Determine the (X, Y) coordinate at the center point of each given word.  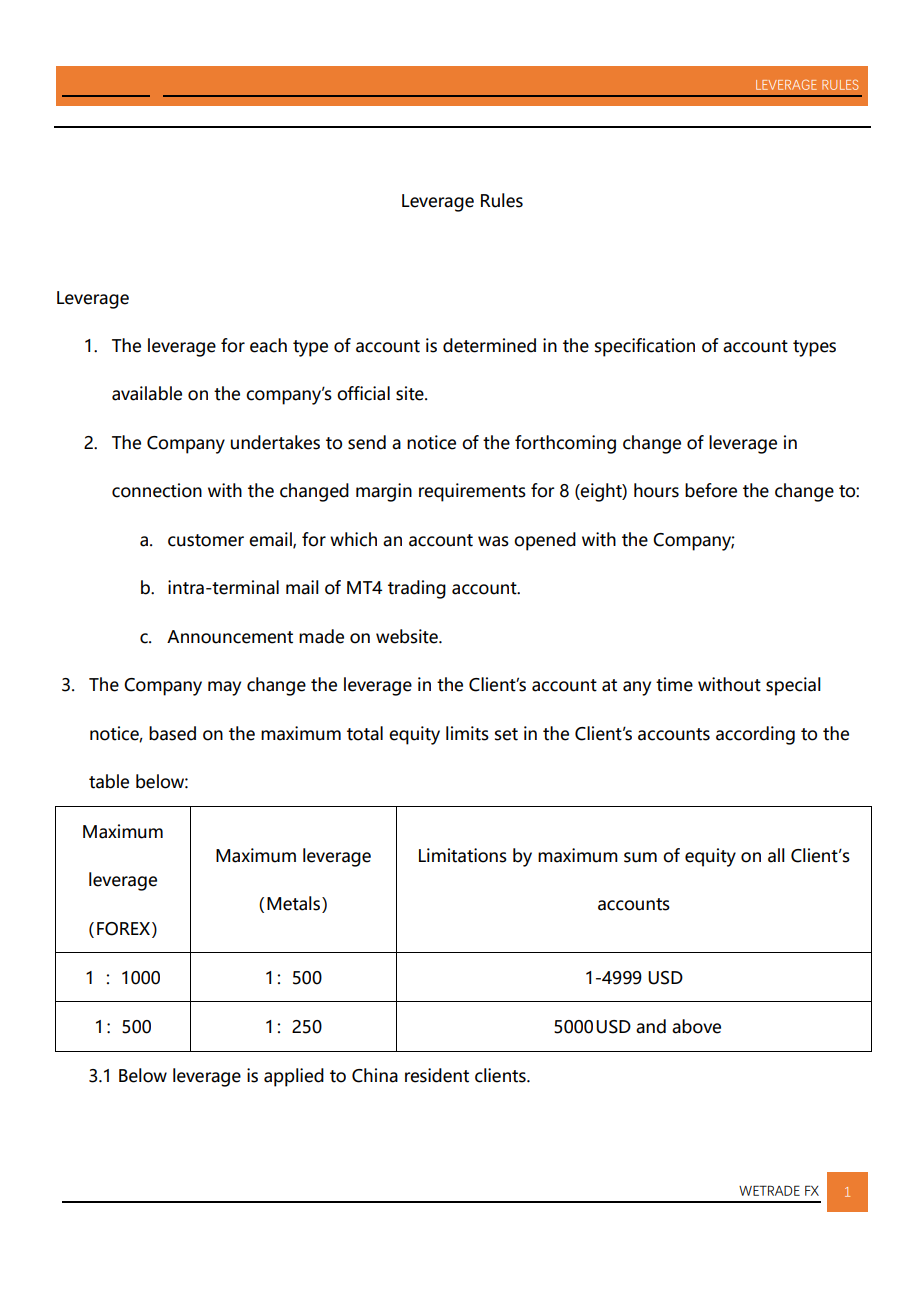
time (674, 684)
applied (294, 1077)
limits (467, 733)
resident (437, 1075)
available (147, 393)
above (696, 1026)
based (172, 733)
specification (645, 347)
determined (489, 345)
